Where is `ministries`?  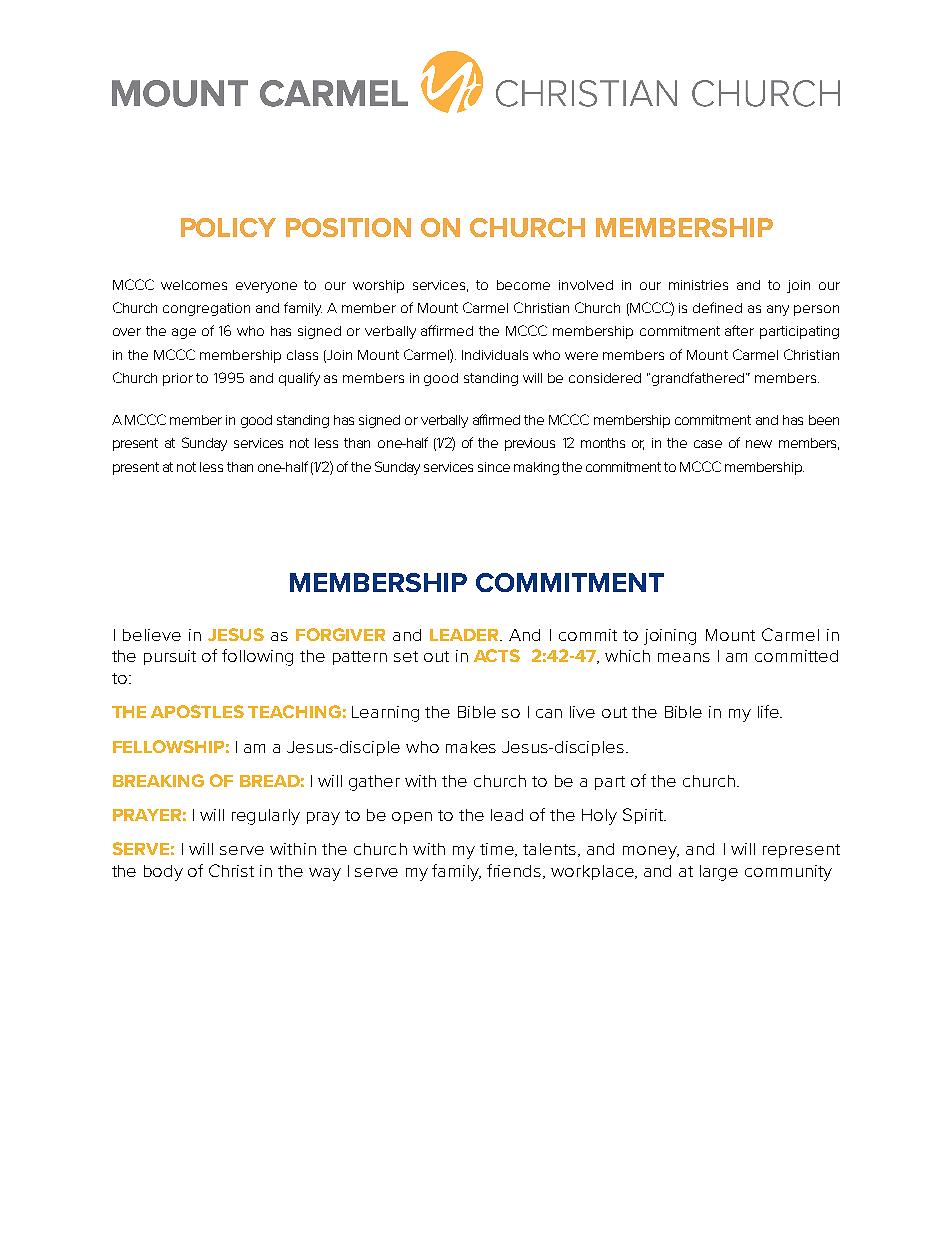 ministries is located at coordinates (698, 285).
